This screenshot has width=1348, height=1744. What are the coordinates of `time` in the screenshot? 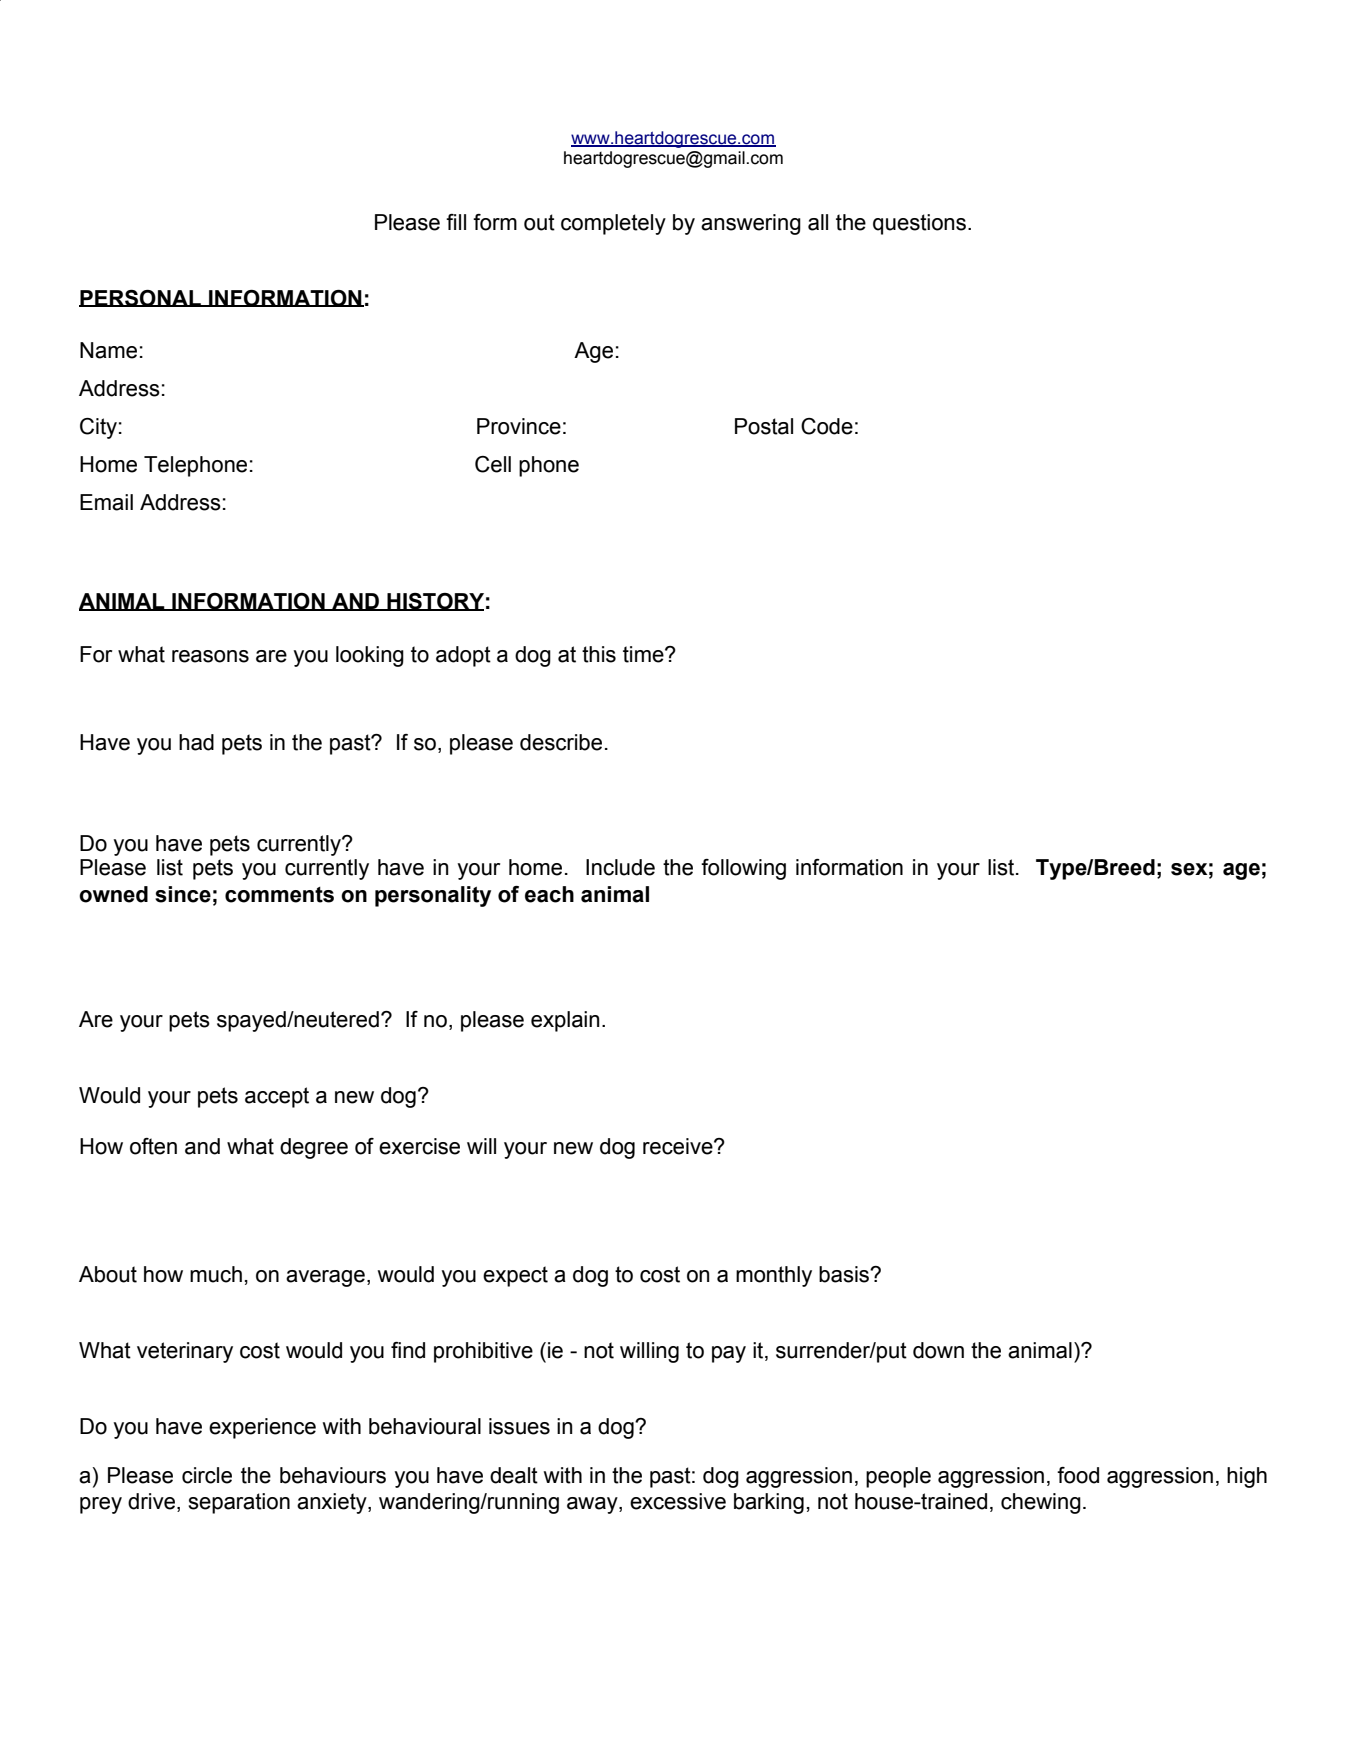 It's located at (644, 654).
